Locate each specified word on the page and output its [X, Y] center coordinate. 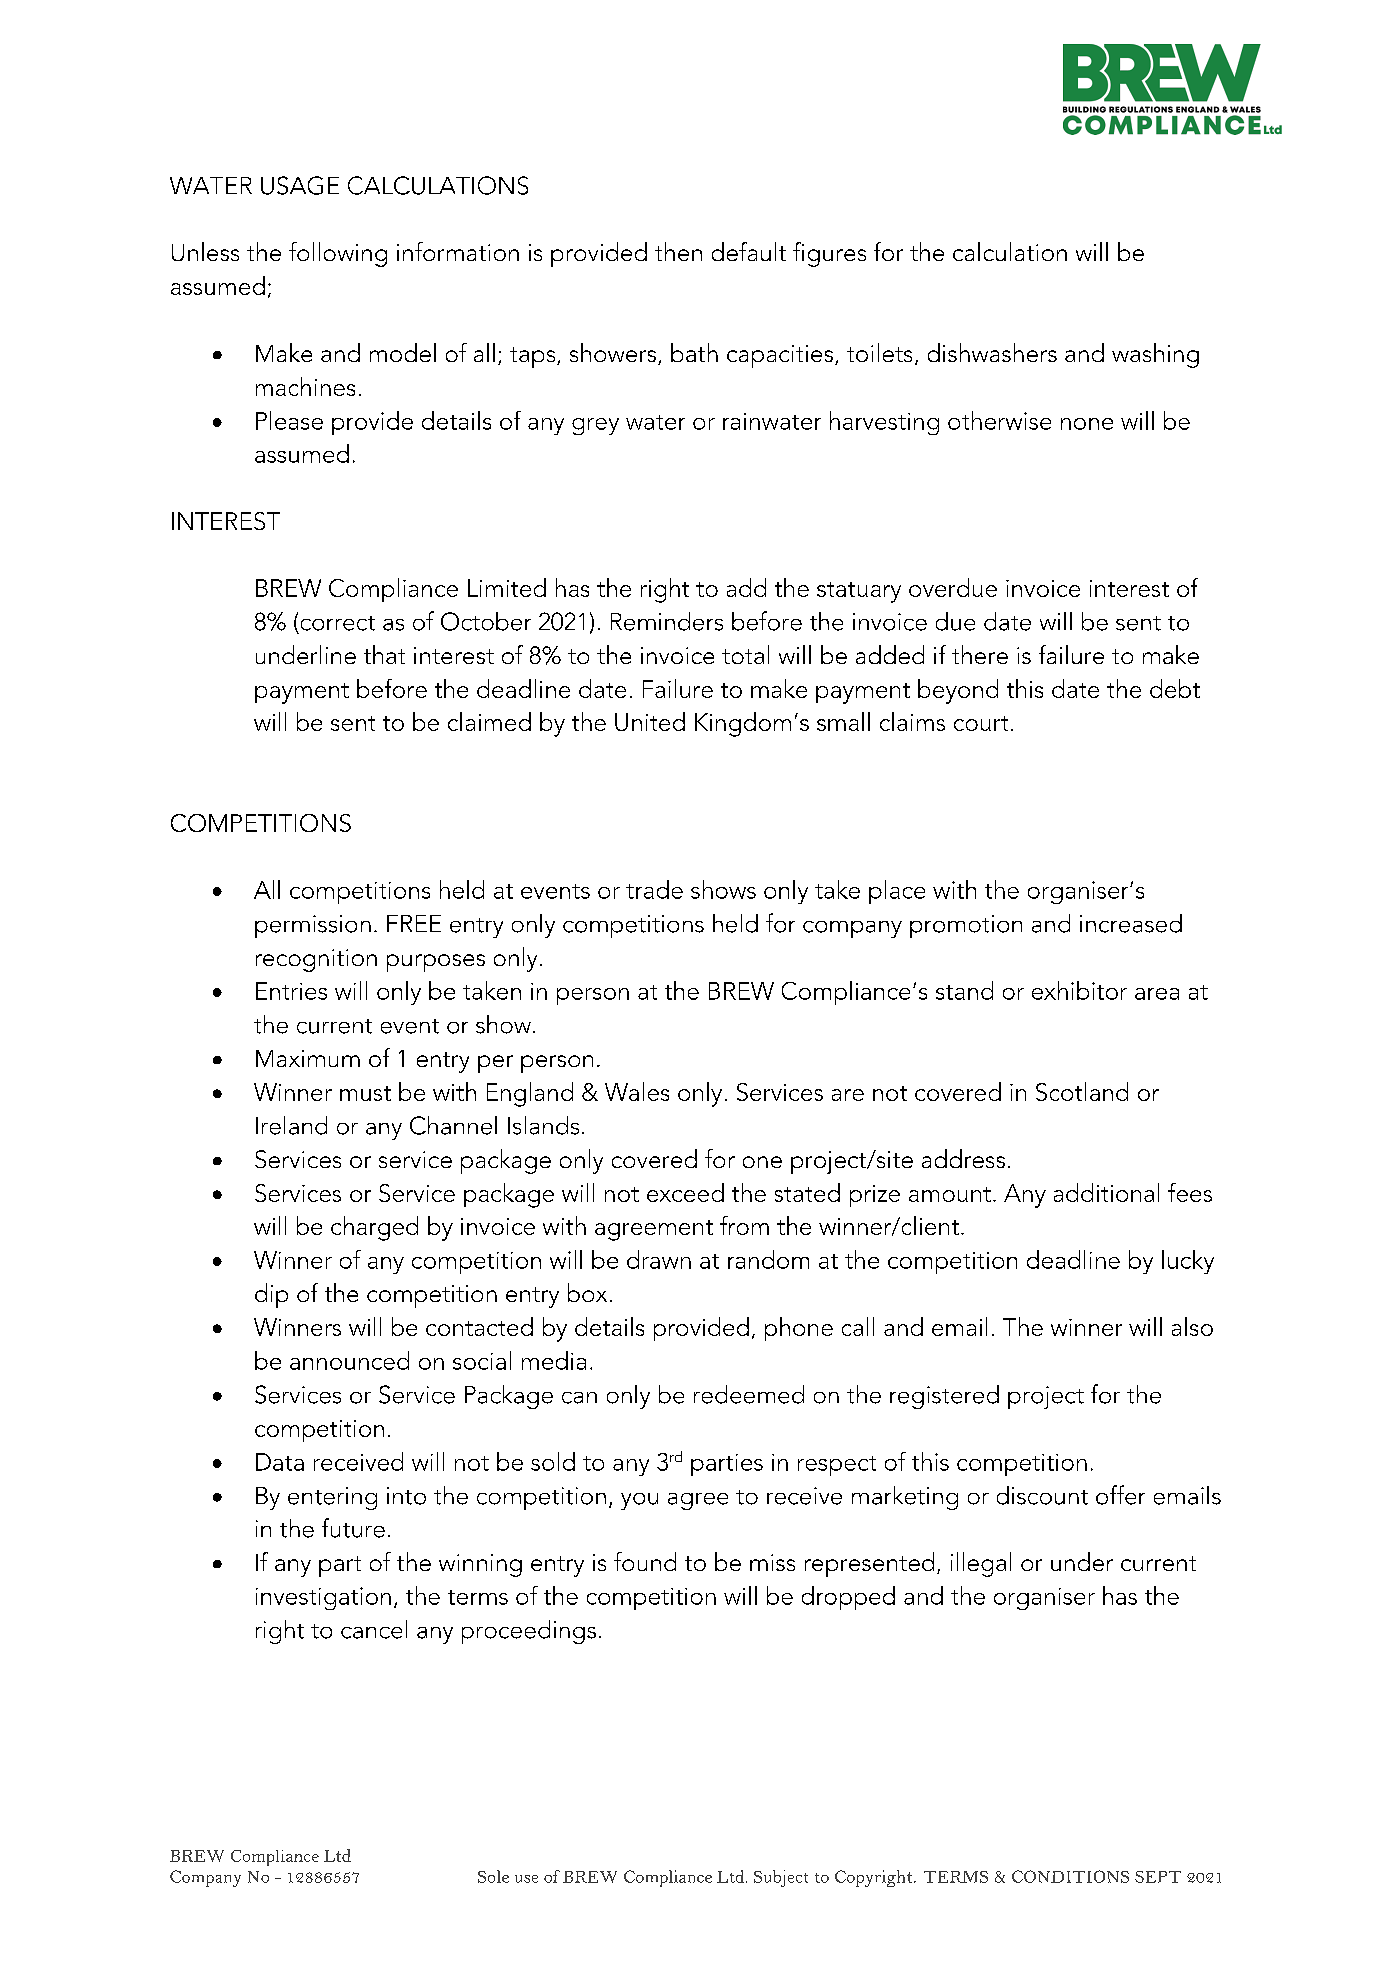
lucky [1188, 1262]
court [981, 723]
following [338, 254]
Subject [781, 1878]
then [678, 251]
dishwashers [992, 352]
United [650, 721]
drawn [659, 1259]
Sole [493, 1876]
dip [271, 1295]
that [384, 654]
